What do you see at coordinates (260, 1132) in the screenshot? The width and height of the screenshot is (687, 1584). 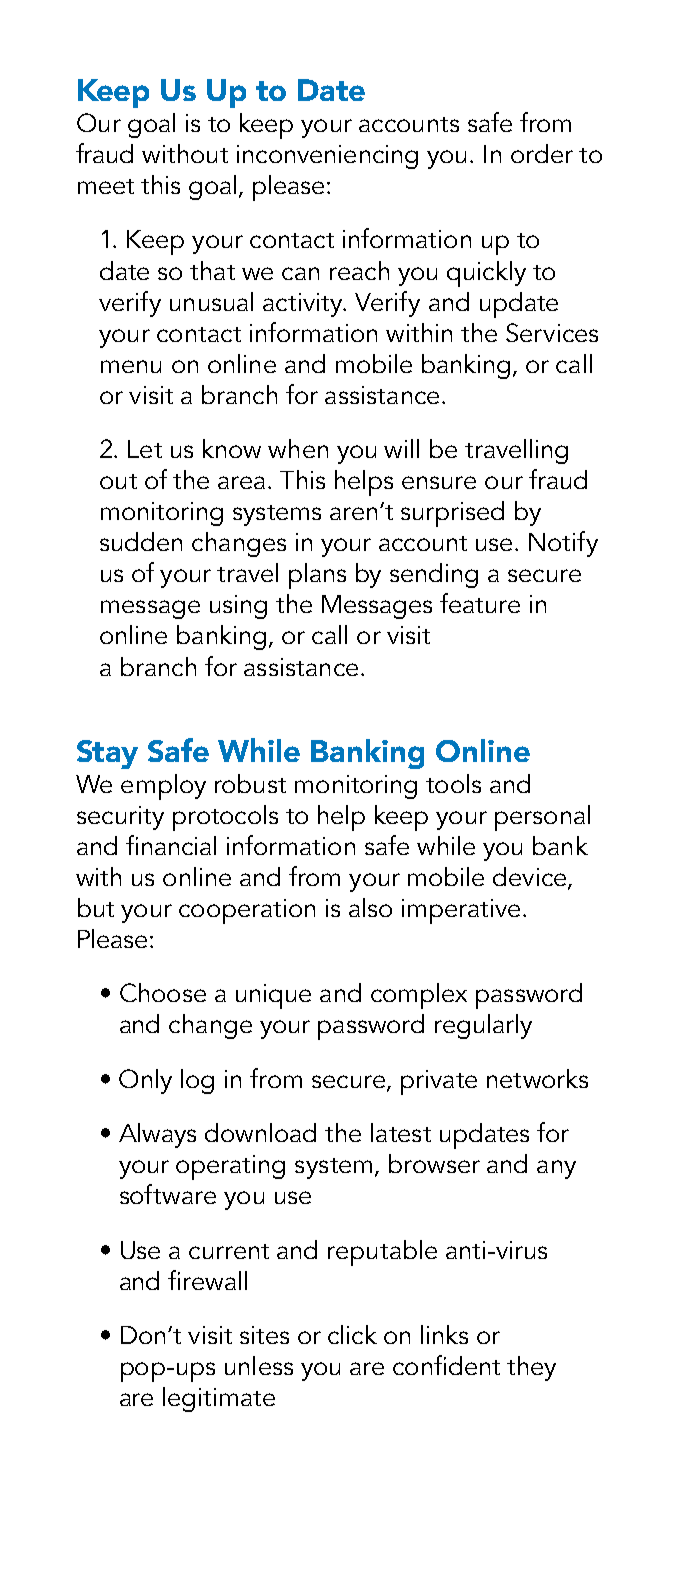 I see `download` at bounding box center [260, 1132].
